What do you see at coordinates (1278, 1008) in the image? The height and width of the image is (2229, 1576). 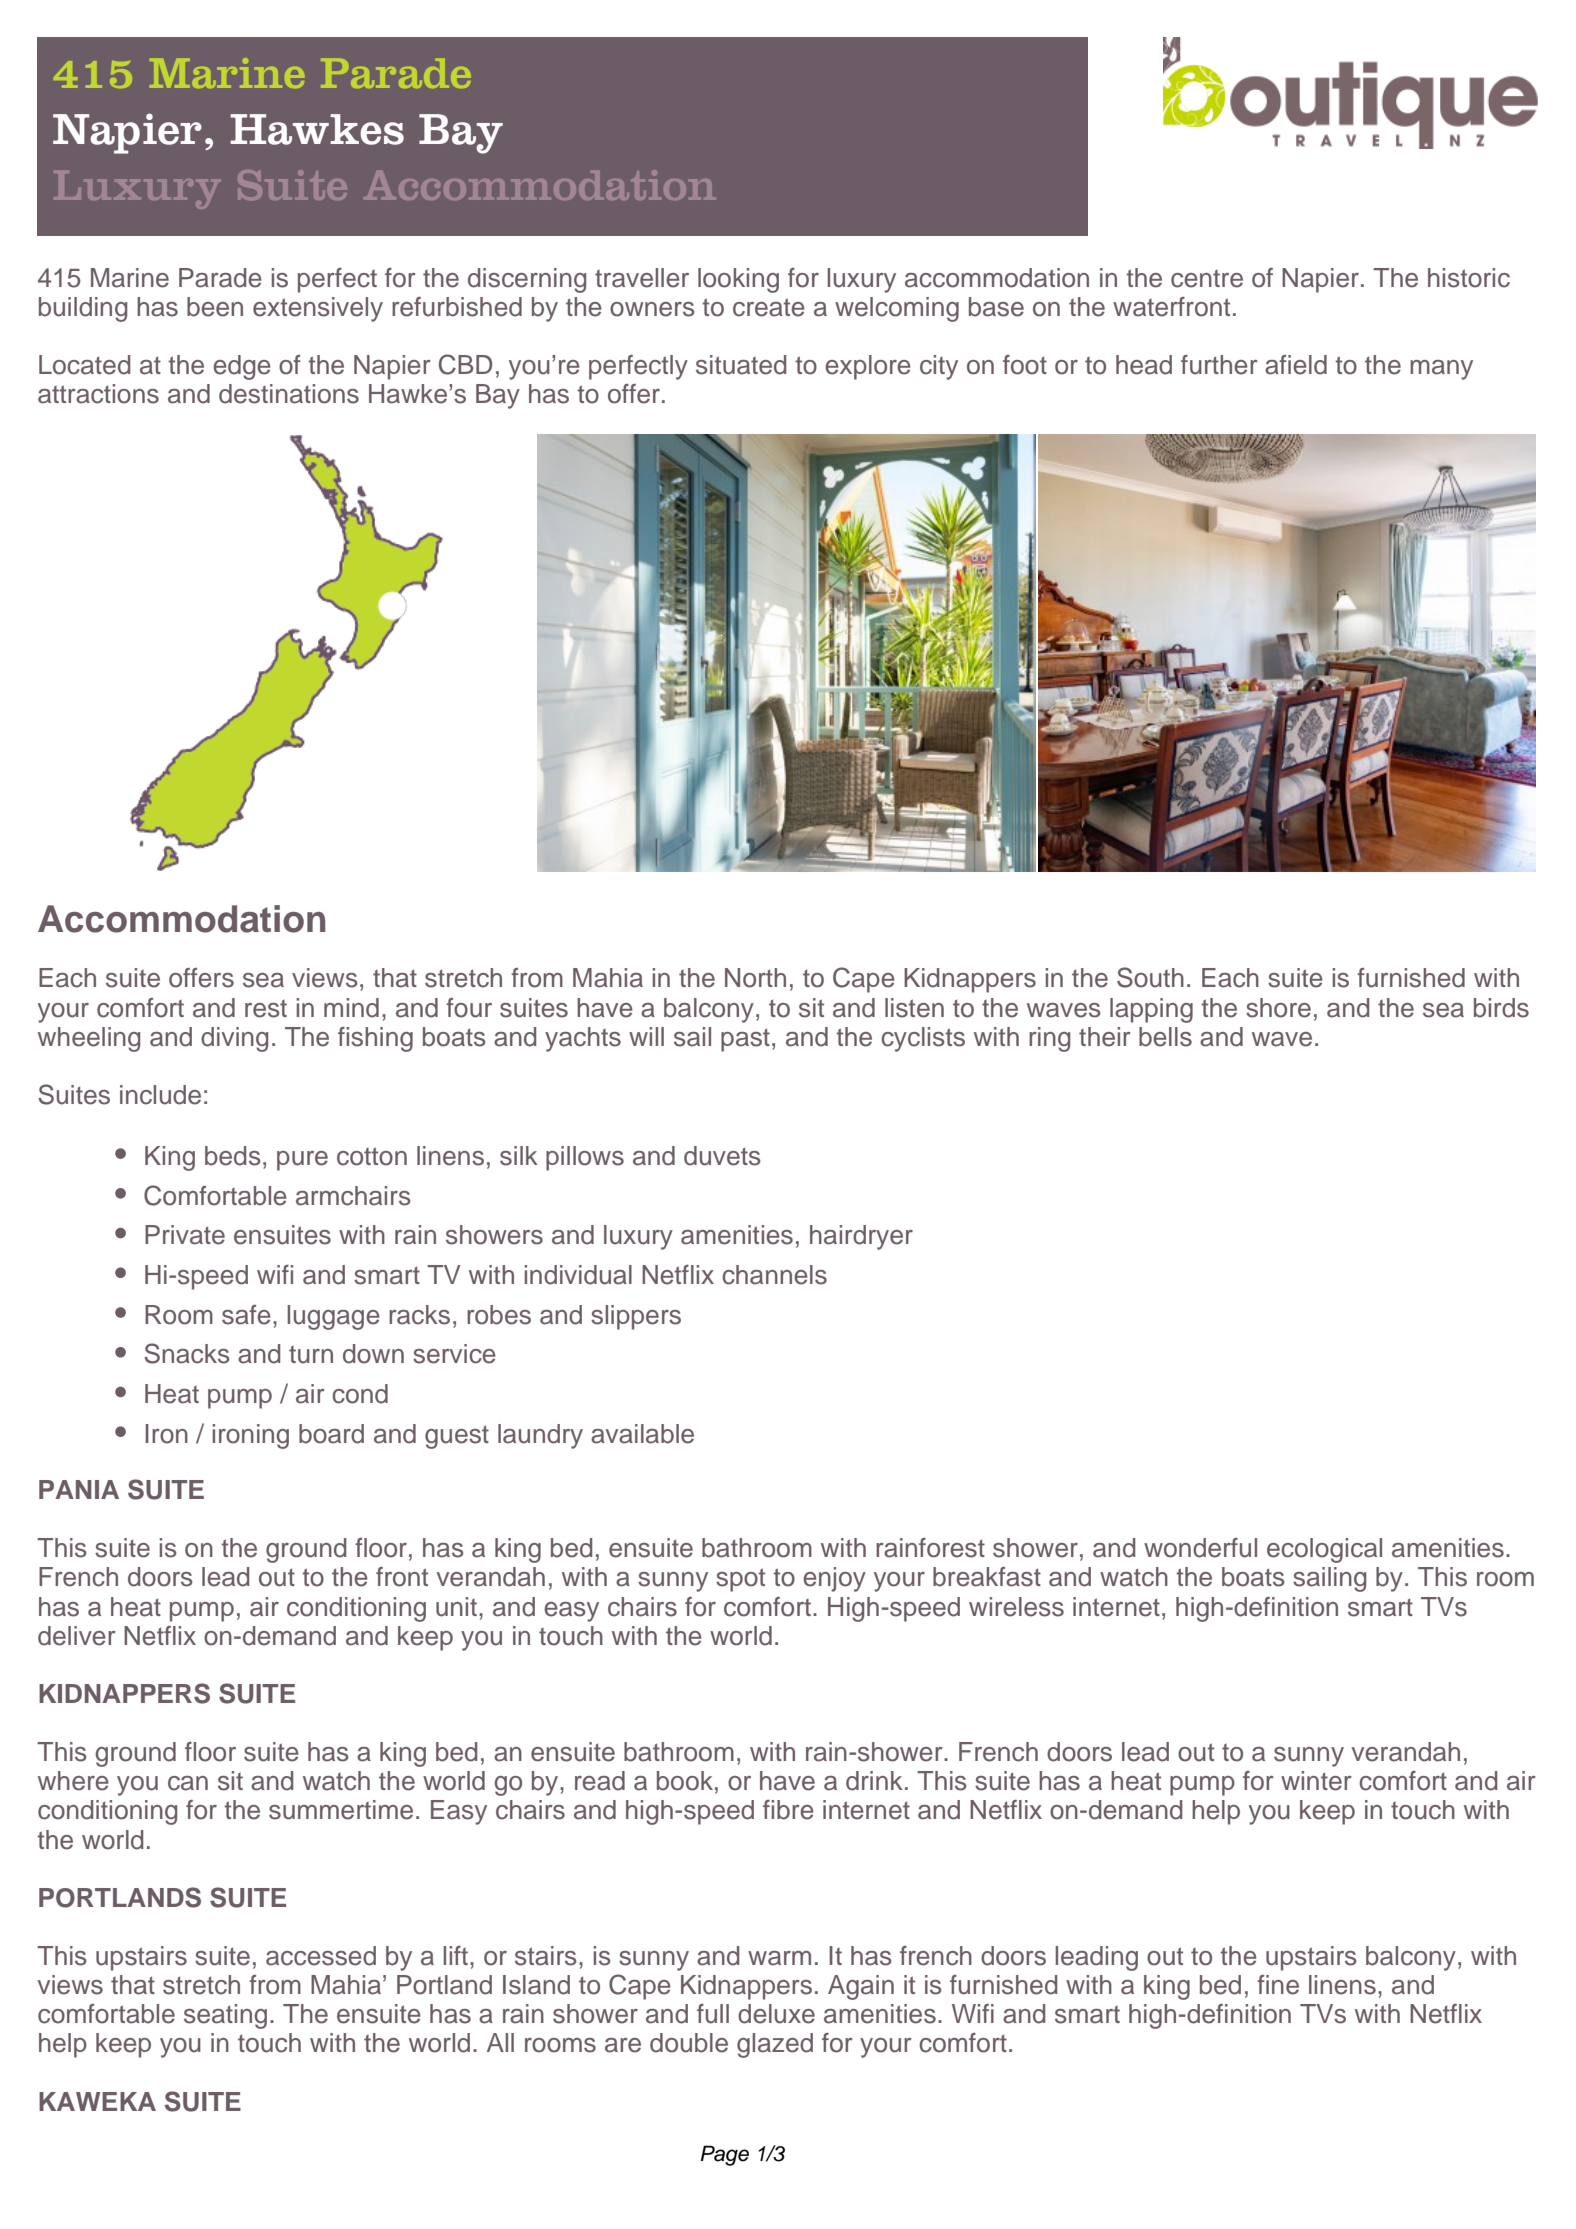 I see `shore` at bounding box center [1278, 1008].
